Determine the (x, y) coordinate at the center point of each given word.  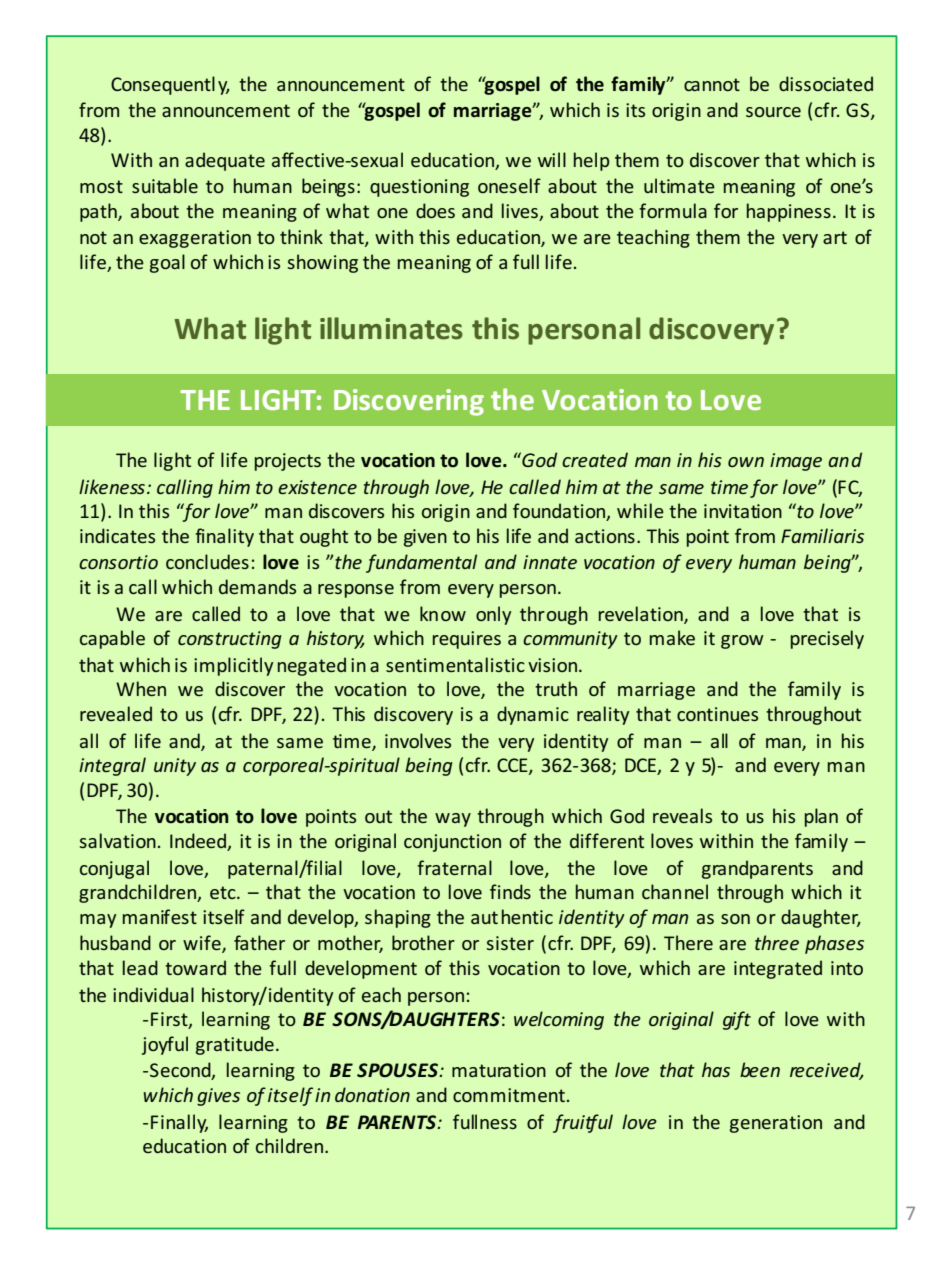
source (773, 112)
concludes (207, 561)
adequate (225, 161)
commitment (509, 1095)
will (552, 159)
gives (218, 1097)
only (493, 615)
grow (742, 642)
